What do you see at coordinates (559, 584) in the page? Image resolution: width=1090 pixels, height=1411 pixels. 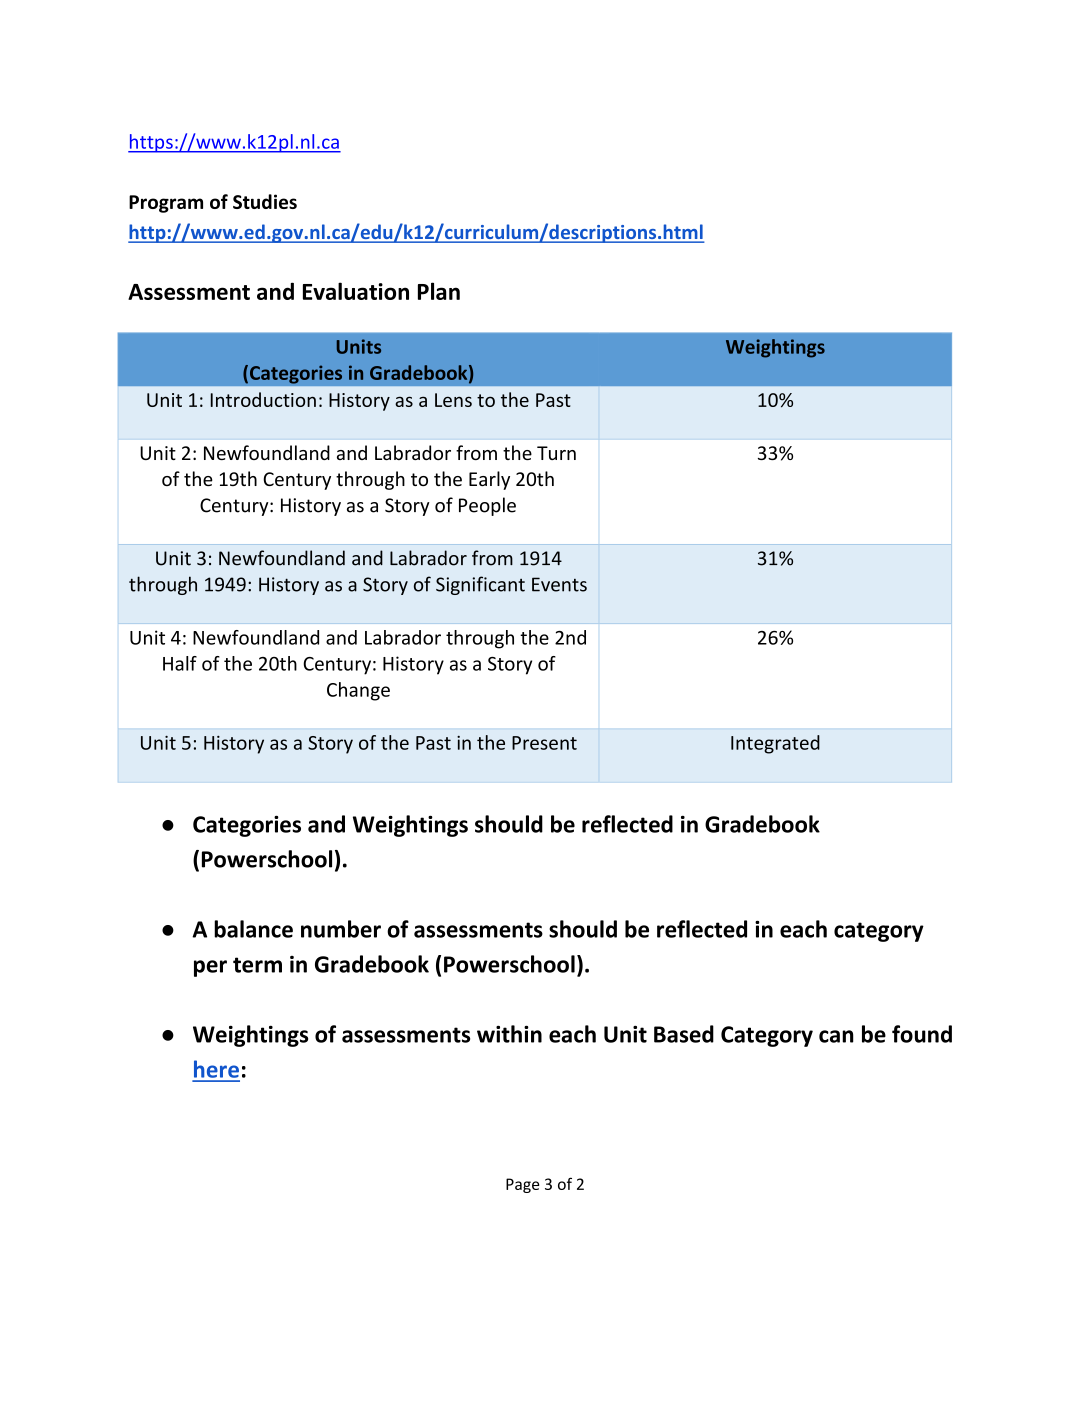 I see `Events` at bounding box center [559, 584].
